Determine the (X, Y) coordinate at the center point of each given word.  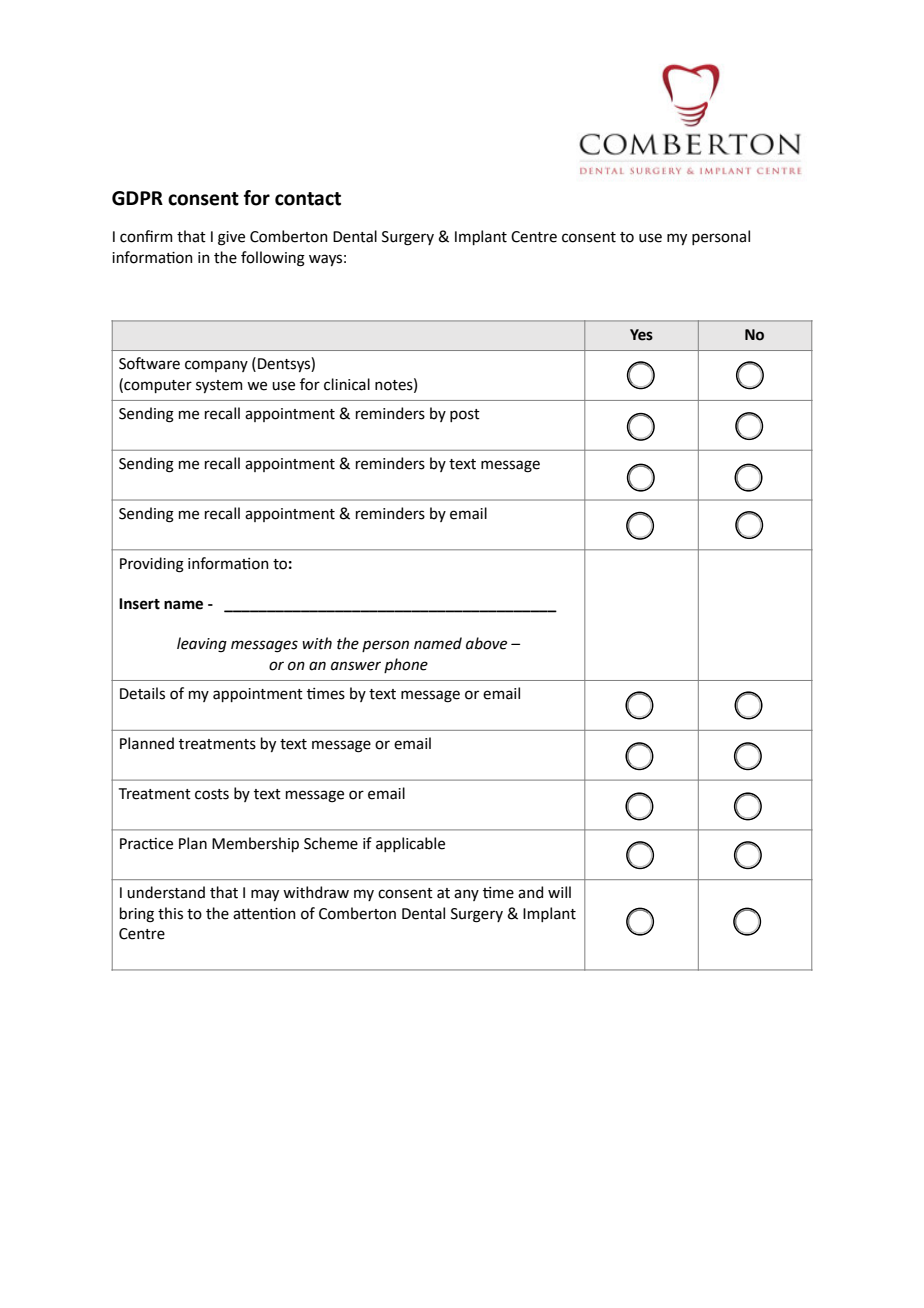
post (465, 415)
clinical (347, 384)
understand (166, 892)
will (559, 892)
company (216, 366)
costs (212, 794)
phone (406, 665)
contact (308, 199)
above (486, 643)
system (219, 386)
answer (356, 666)
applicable (410, 844)
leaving (202, 645)
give (231, 238)
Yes (641, 335)
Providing (152, 565)
